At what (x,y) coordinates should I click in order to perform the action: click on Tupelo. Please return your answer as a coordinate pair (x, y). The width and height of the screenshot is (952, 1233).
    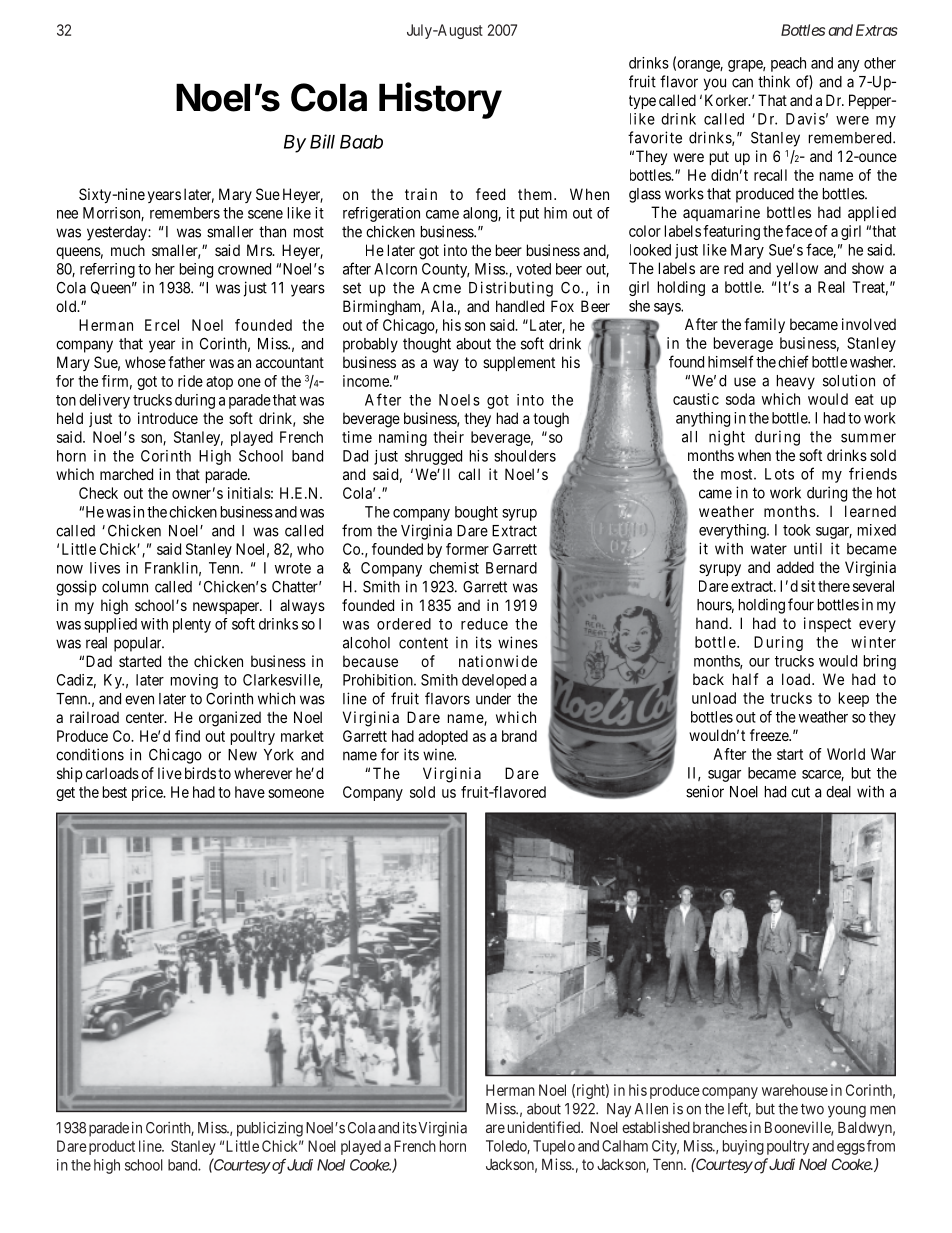
    Looking at the image, I should click on (554, 1147).
